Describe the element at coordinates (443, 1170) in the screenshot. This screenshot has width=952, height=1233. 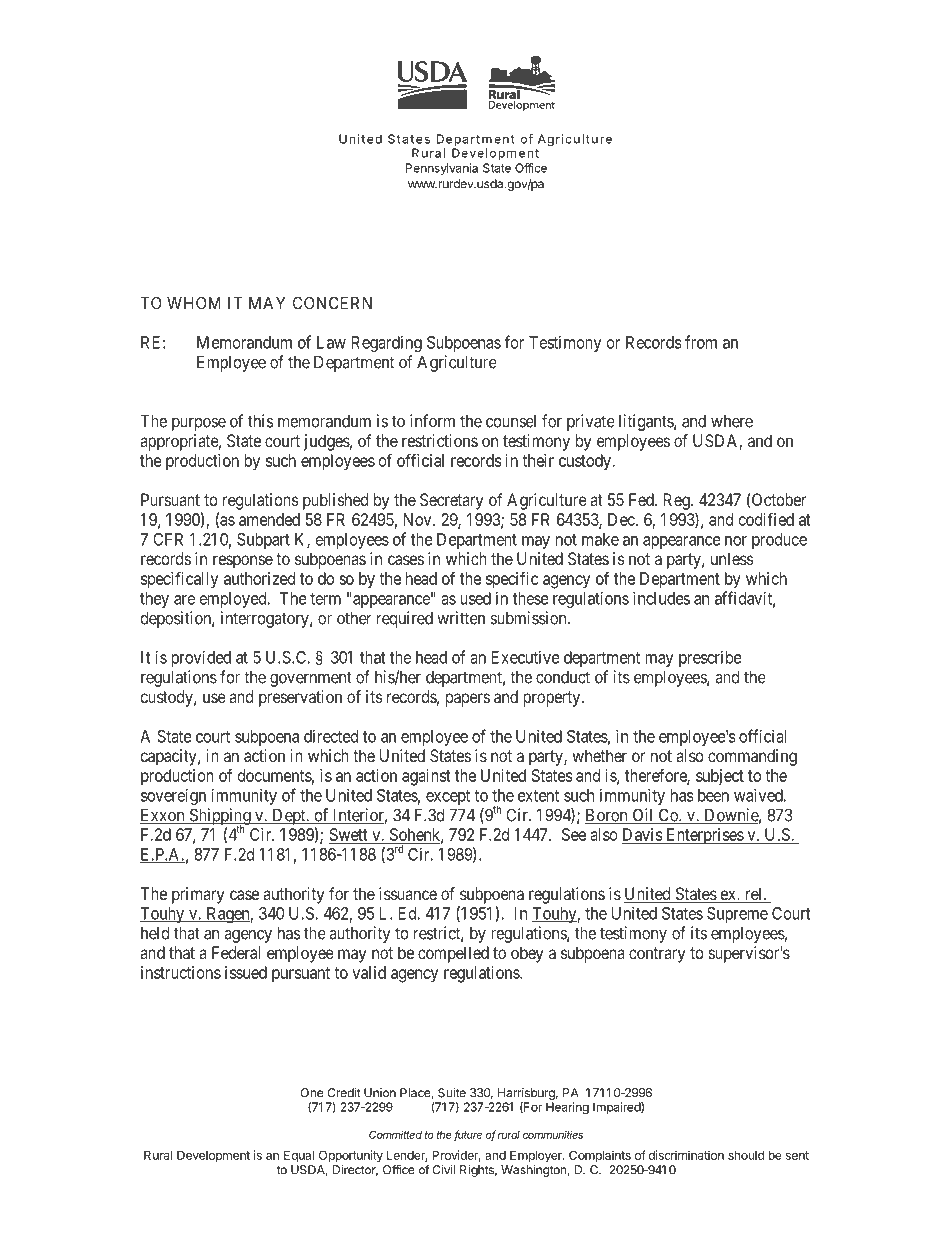
I see `Civil` at that location.
